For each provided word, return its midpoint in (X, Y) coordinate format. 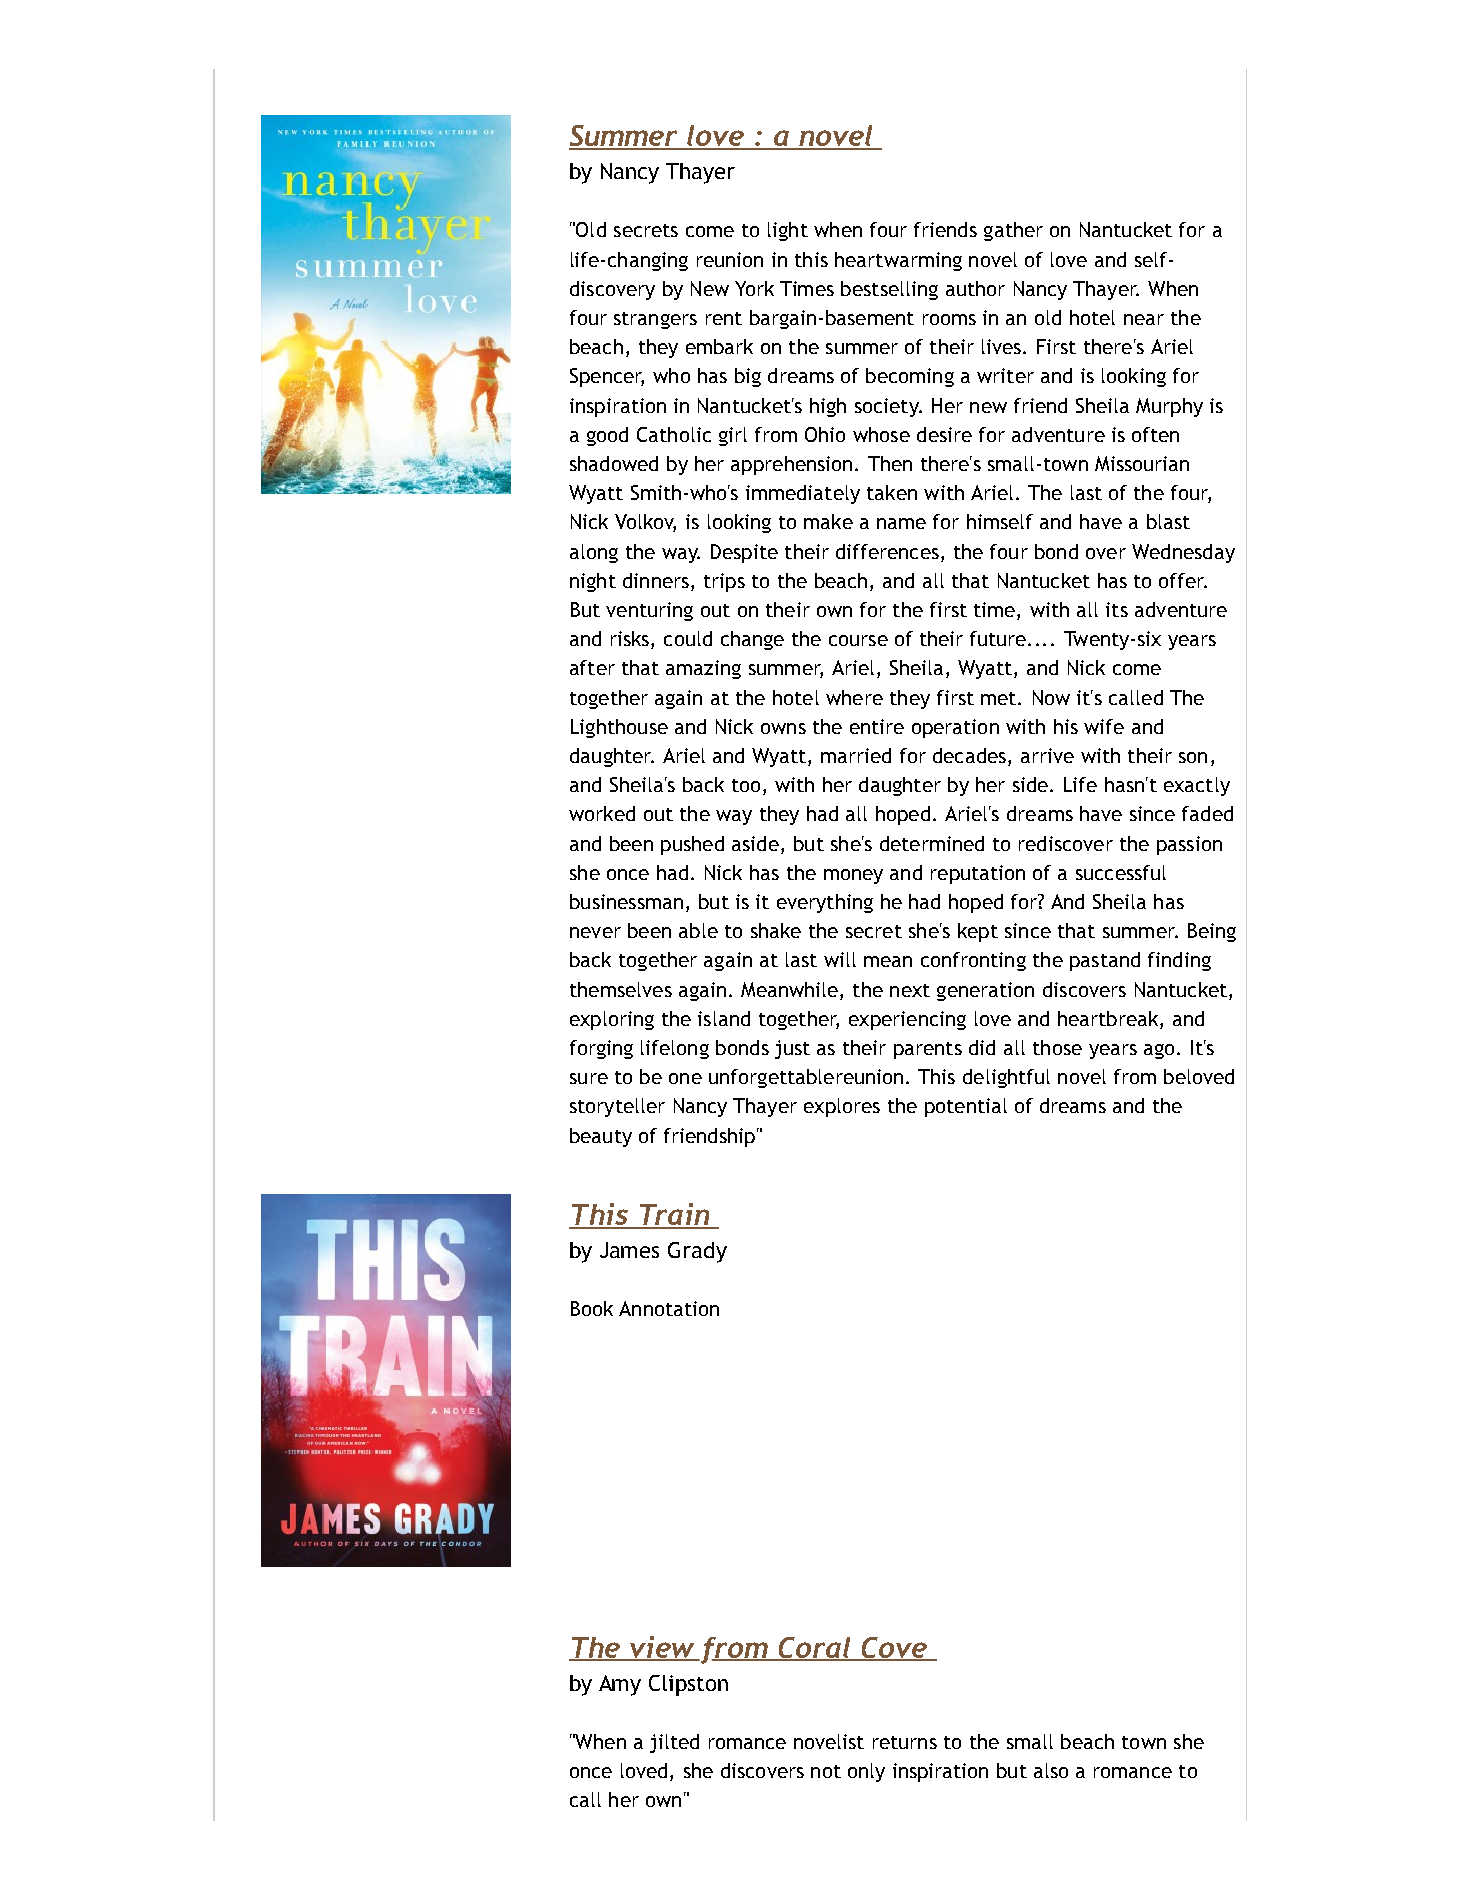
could (688, 638)
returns (905, 1742)
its (1117, 609)
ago (1159, 1051)
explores (842, 1107)
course (858, 640)
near (1144, 319)
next (910, 990)
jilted (674, 1743)
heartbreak (1109, 1018)
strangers (655, 320)
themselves (621, 989)
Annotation (669, 1308)
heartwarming (898, 261)
